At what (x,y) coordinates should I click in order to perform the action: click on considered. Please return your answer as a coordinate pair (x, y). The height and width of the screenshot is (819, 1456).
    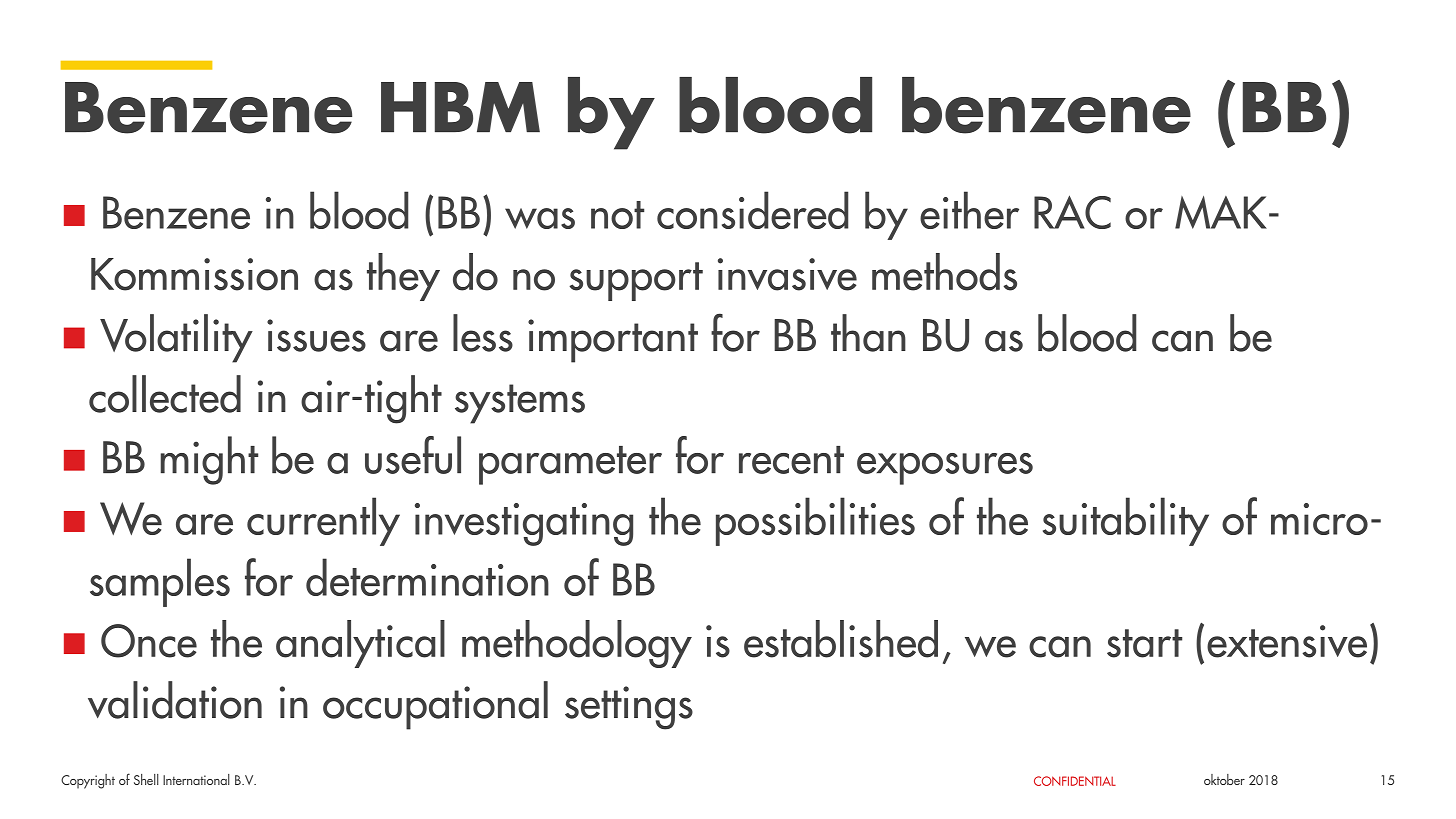
    Looking at the image, I should click on (752, 210).
